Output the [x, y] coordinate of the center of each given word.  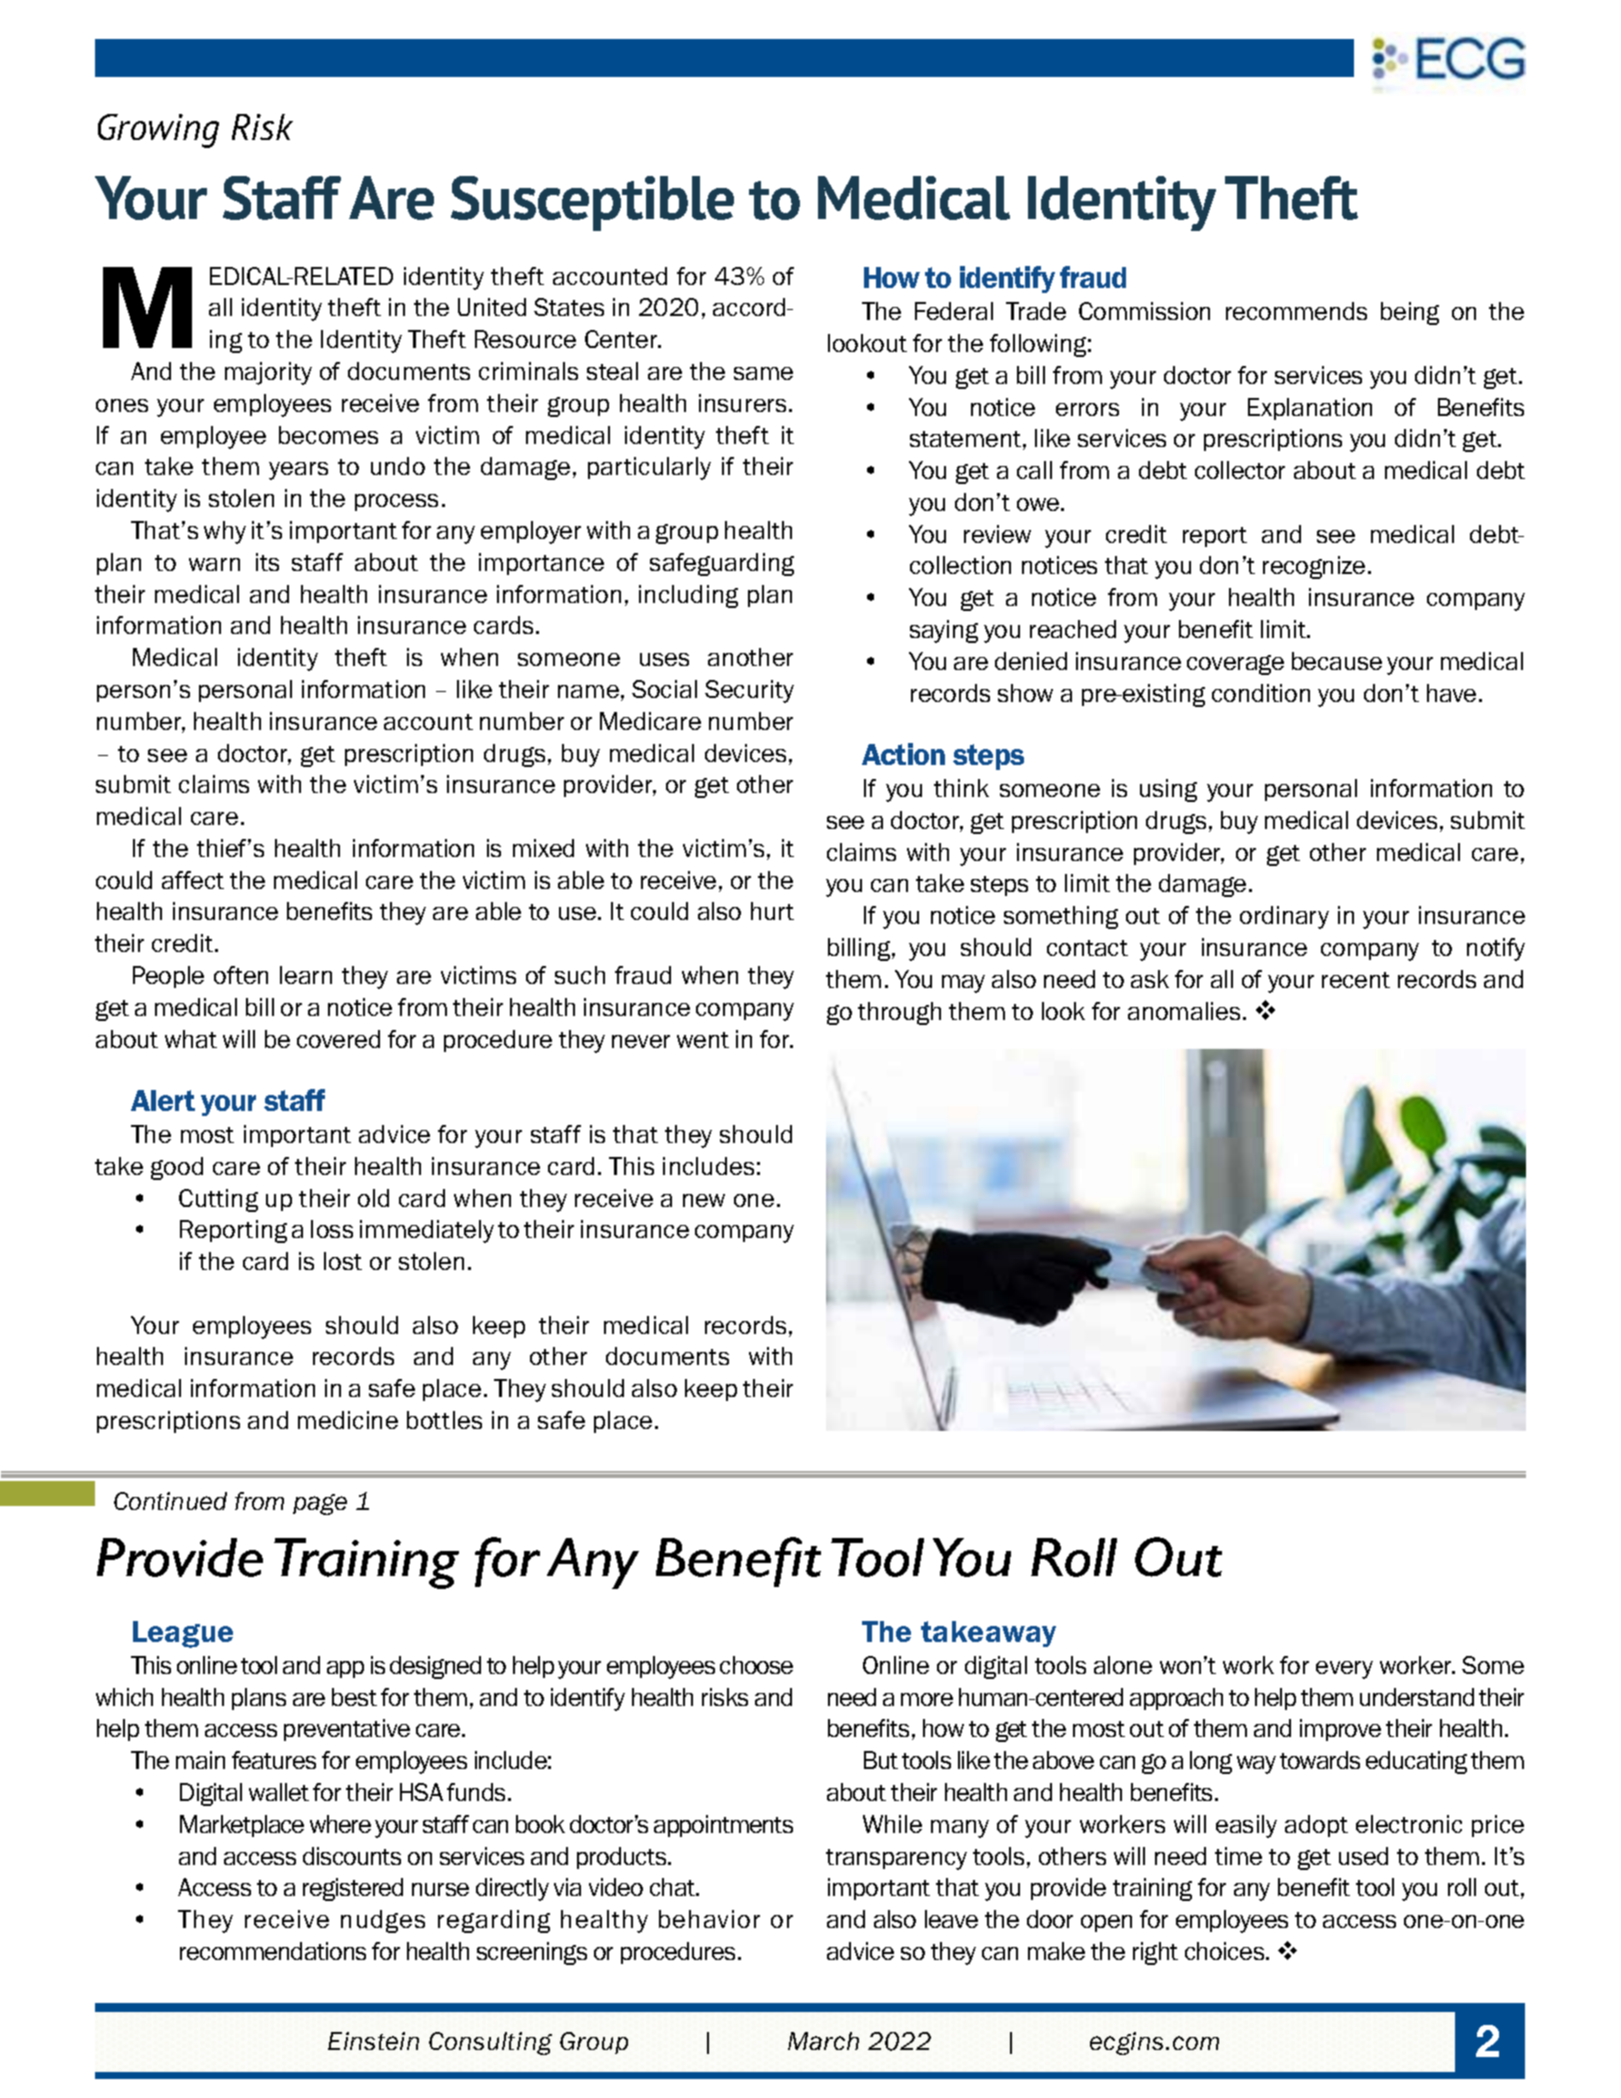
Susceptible [592, 203]
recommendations [273, 1951]
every [1344, 1670]
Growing [158, 131]
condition [1261, 693]
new [704, 1200]
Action [903, 754]
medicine [348, 1420]
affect [193, 880]
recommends [1296, 311]
